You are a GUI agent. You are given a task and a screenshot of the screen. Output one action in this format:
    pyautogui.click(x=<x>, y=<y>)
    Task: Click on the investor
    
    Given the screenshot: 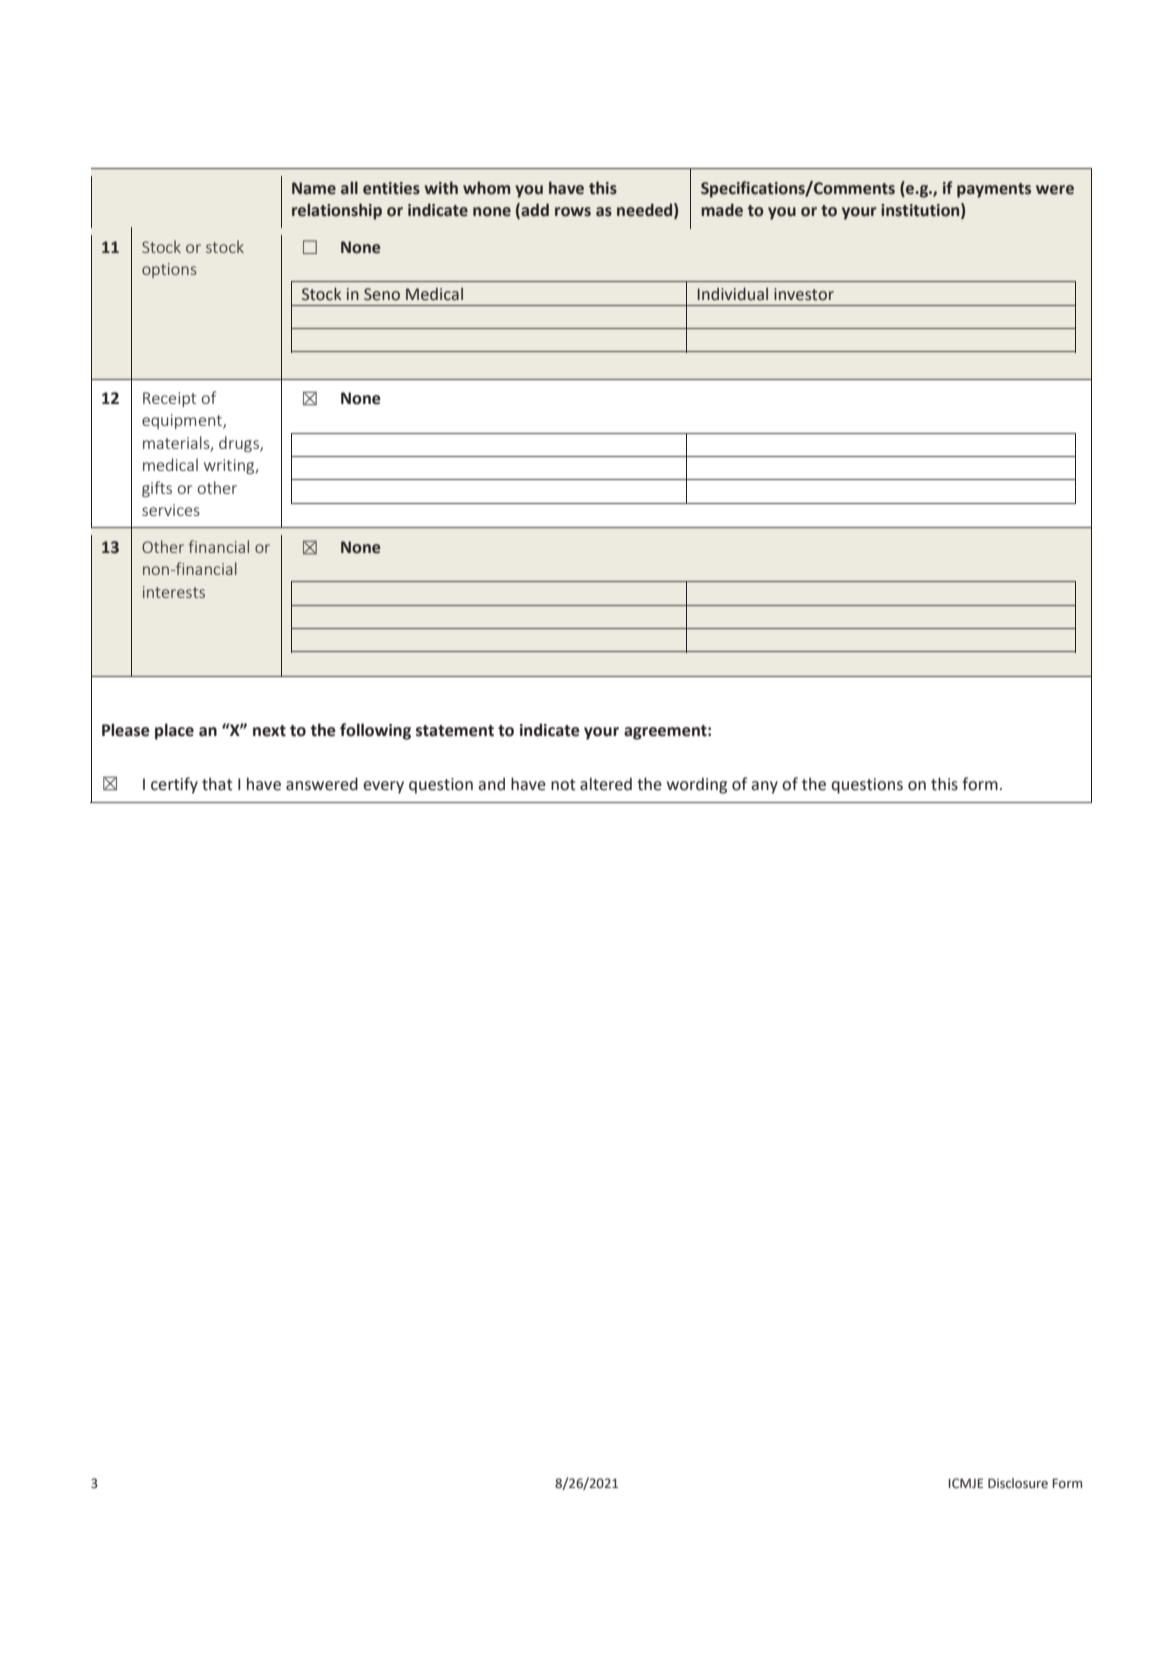 What is the action you would take?
    pyautogui.click(x=804, y=294)
